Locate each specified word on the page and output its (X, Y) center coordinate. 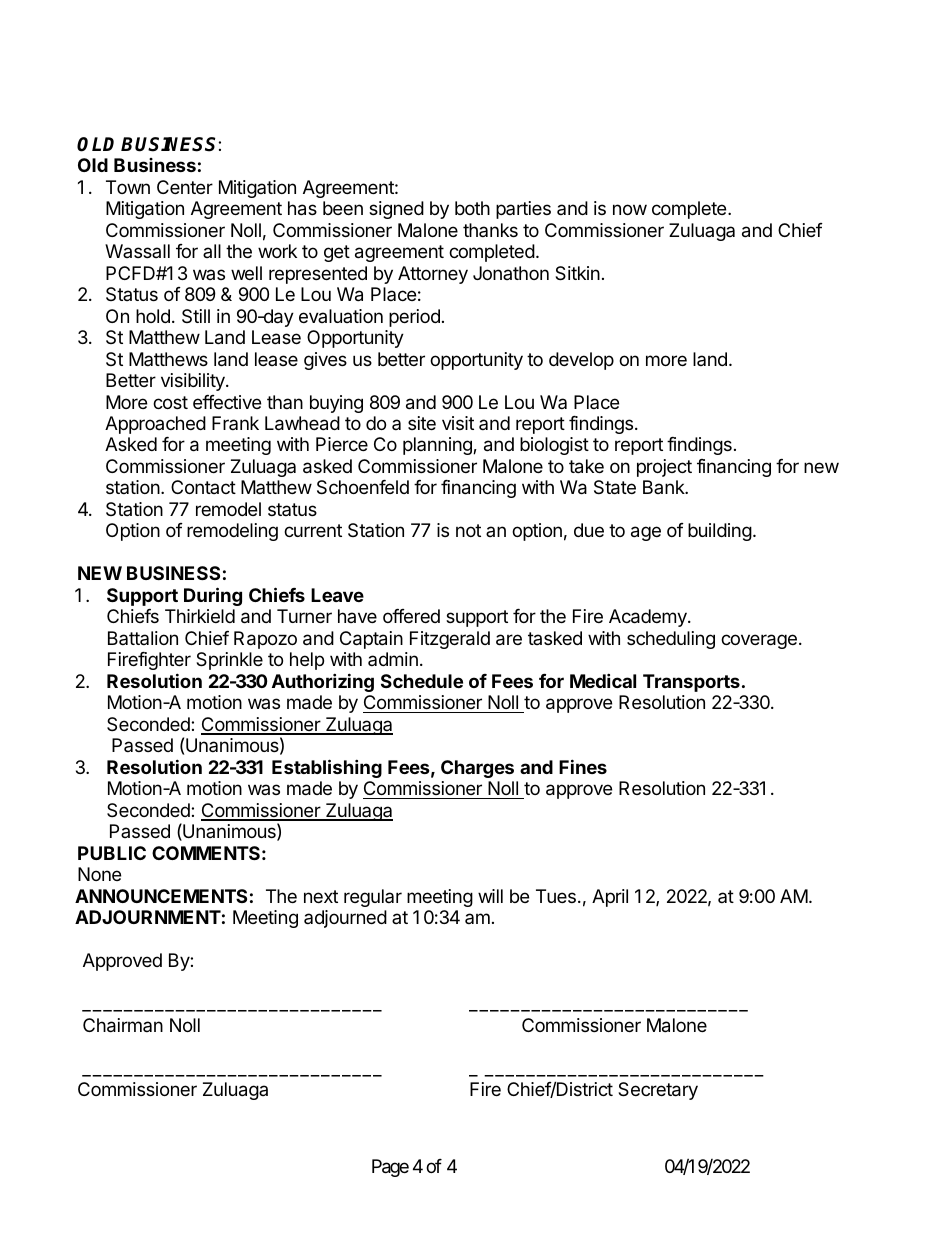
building (720, 532)
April (610, 898)
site (422, 423)
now (630, 209)
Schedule (422, 681)
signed (396, 210)
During (213, 596)
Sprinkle (229, 661)
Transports (691, 683)
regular (373, 898)
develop (581, 361)
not (468, 530)
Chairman (123, 1025)
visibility (194, 382)
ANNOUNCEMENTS (161, 896)
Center (185, 187)
